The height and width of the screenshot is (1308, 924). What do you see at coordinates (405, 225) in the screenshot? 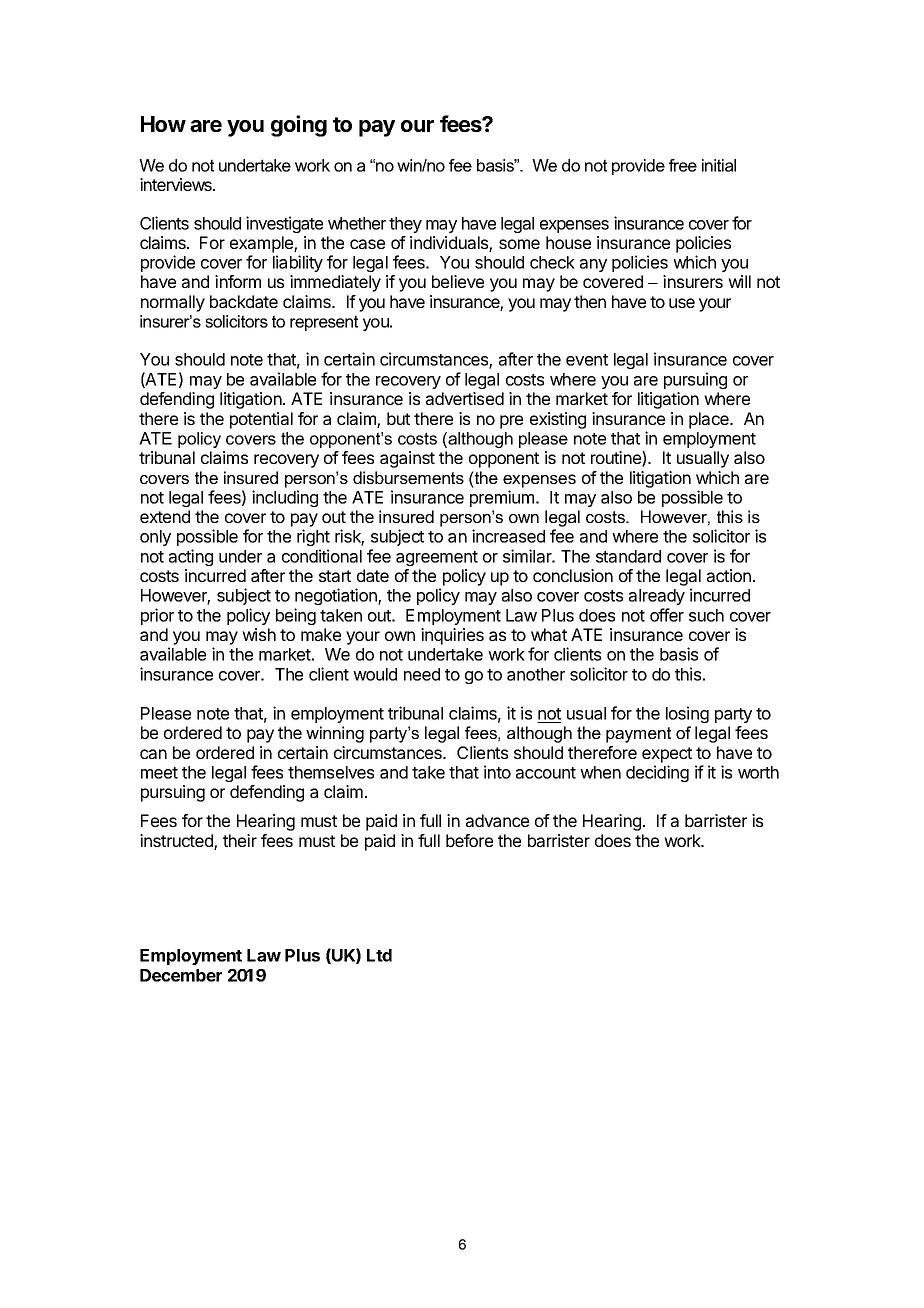
I see `they` at bounding box center [405, 225].
